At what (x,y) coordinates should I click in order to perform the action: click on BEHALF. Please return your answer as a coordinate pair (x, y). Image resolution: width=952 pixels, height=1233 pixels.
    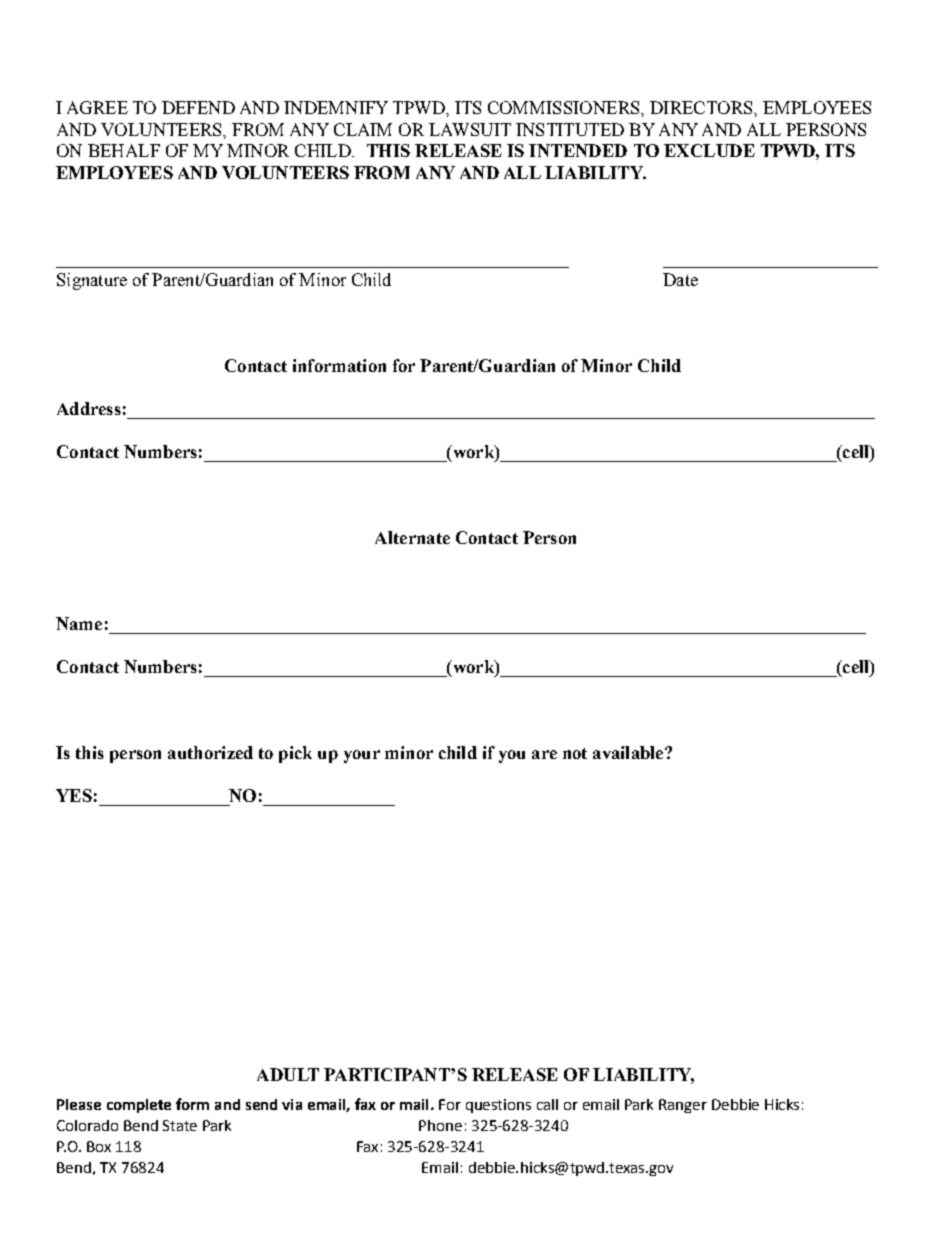
    Looking at the image, I should click on (124, 150).
